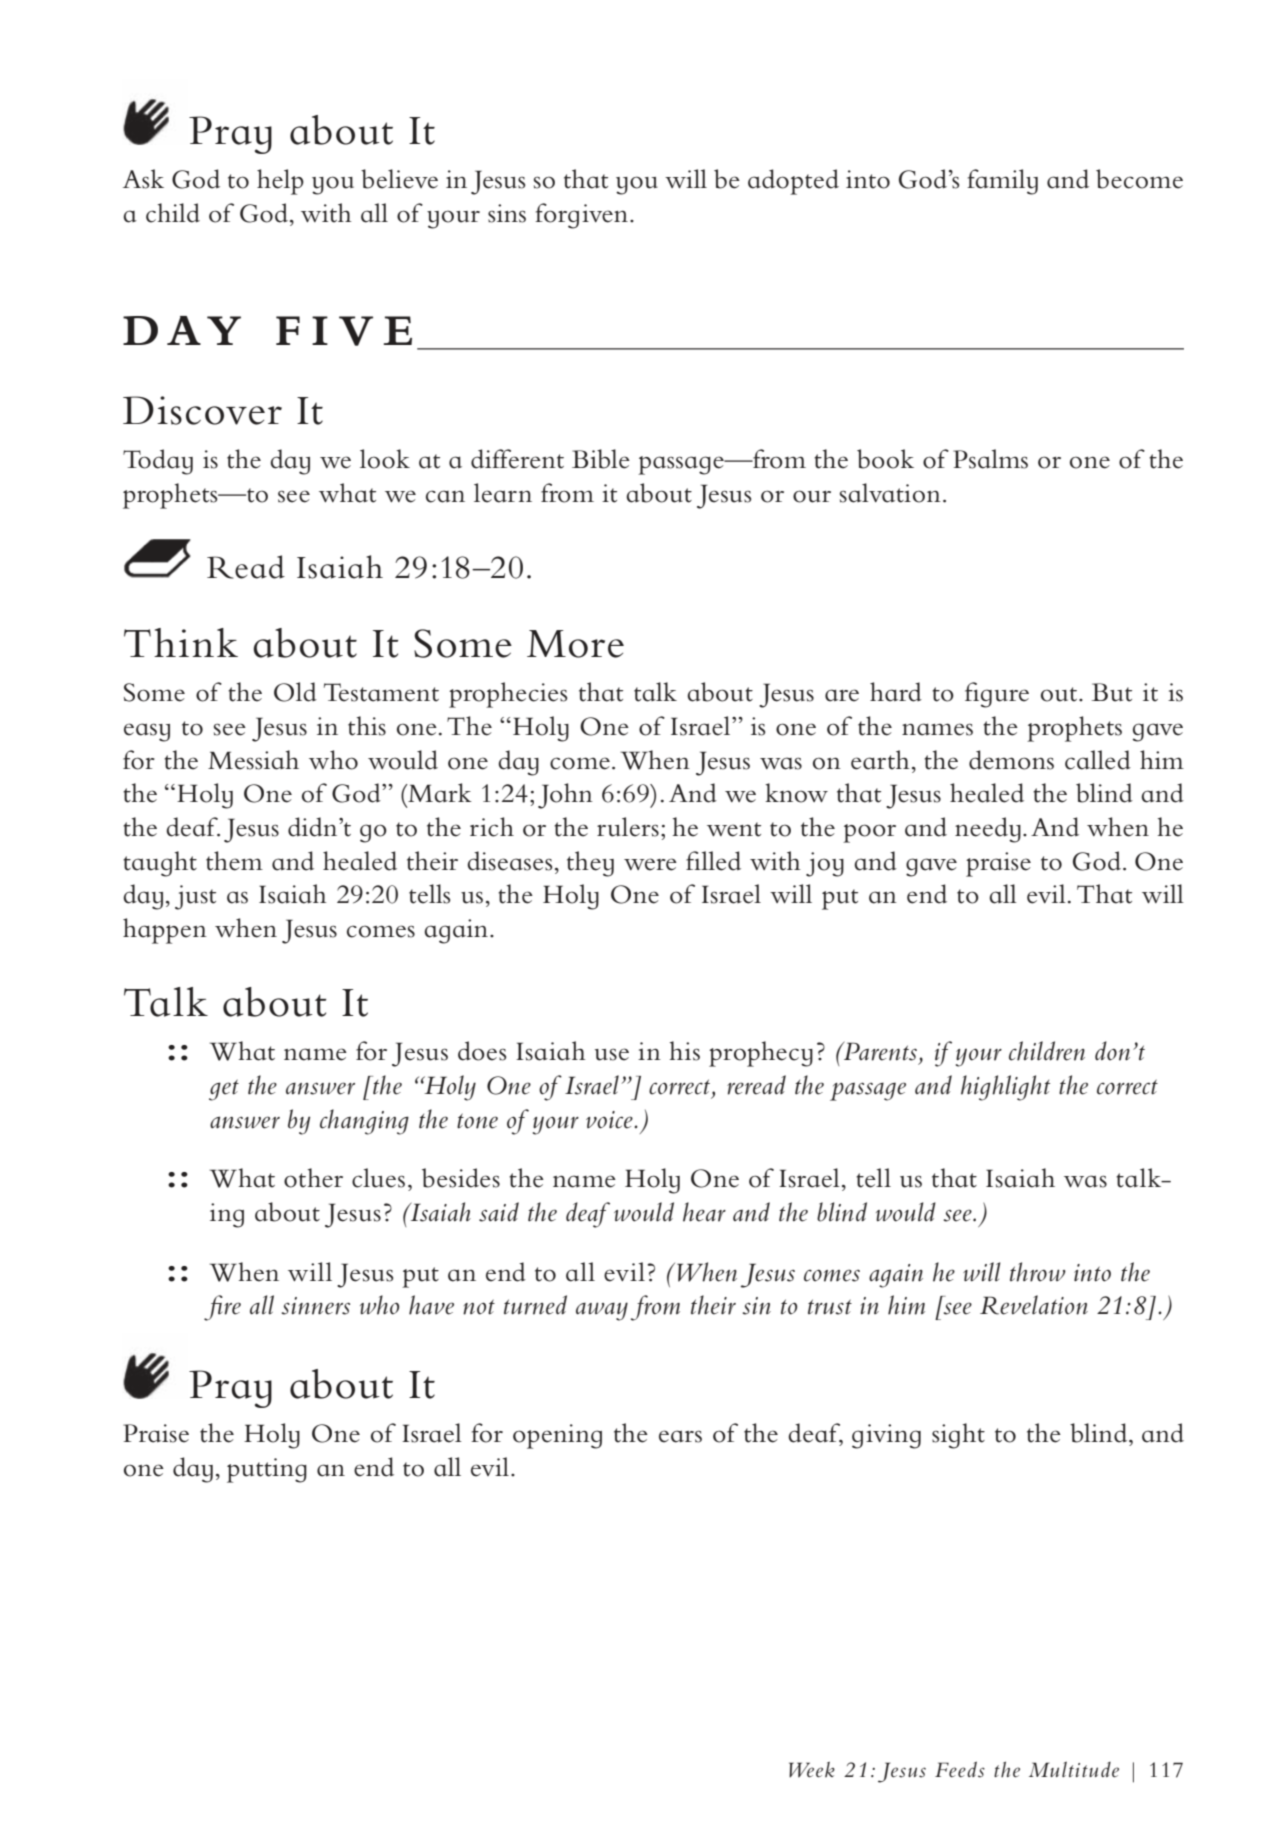 This page has height=1826, width=1285. Describe the element at coordinates (280, 182) in the page. I see `help` at that location.
